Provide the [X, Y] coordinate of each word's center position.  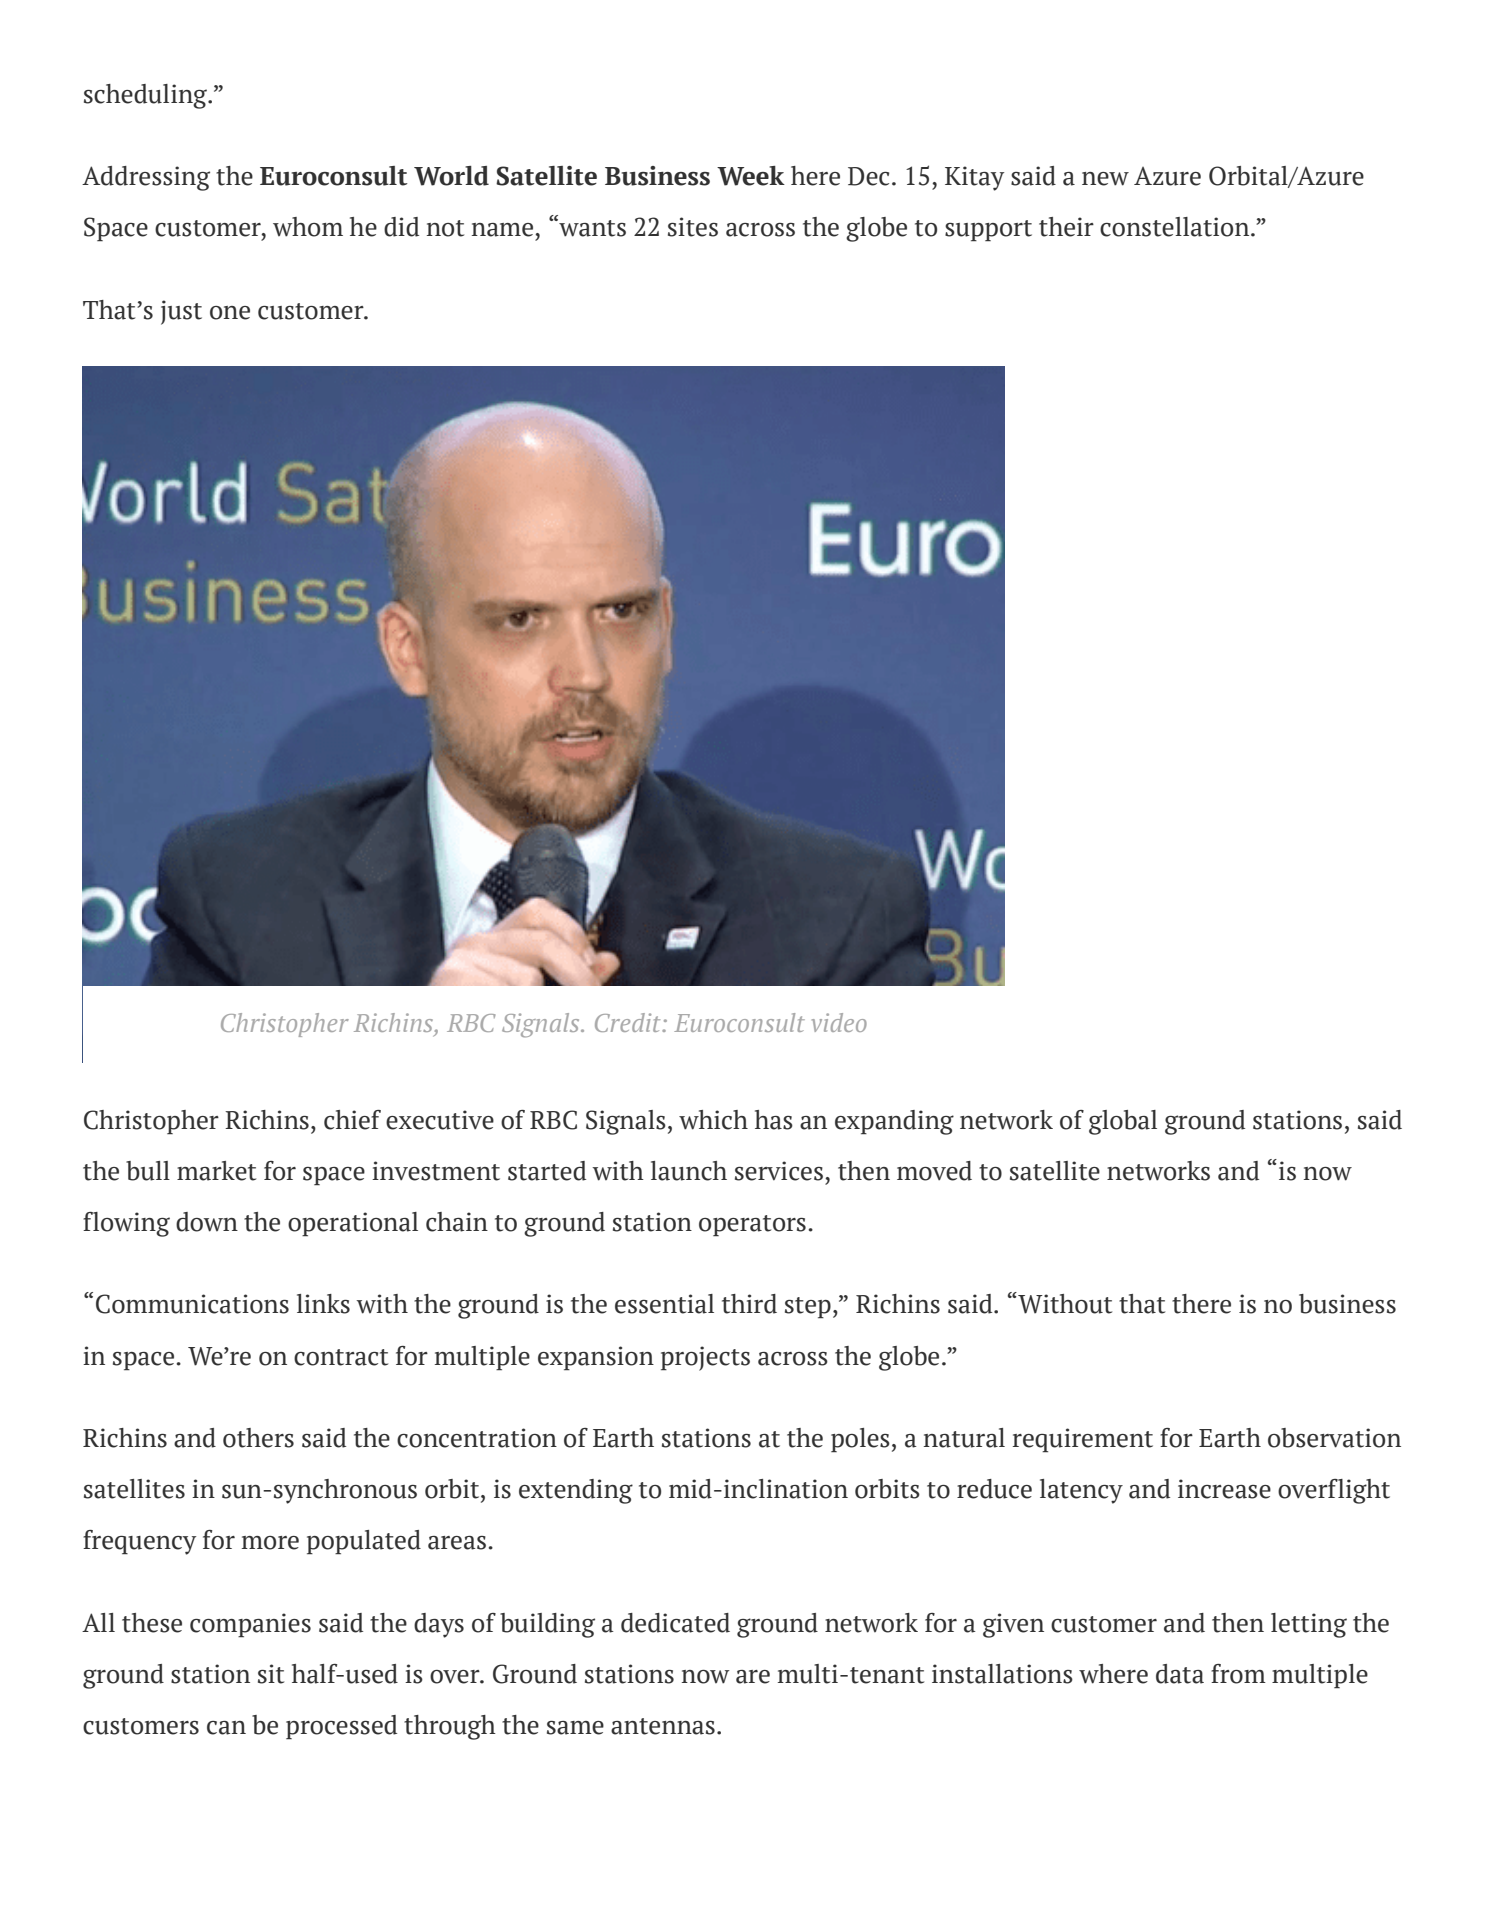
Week [751, 176]
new [1105, 179]
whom [308, 227]
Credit [629, 1022]
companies [250, 1625]
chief [352, 1120]
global [1123, 1122]
